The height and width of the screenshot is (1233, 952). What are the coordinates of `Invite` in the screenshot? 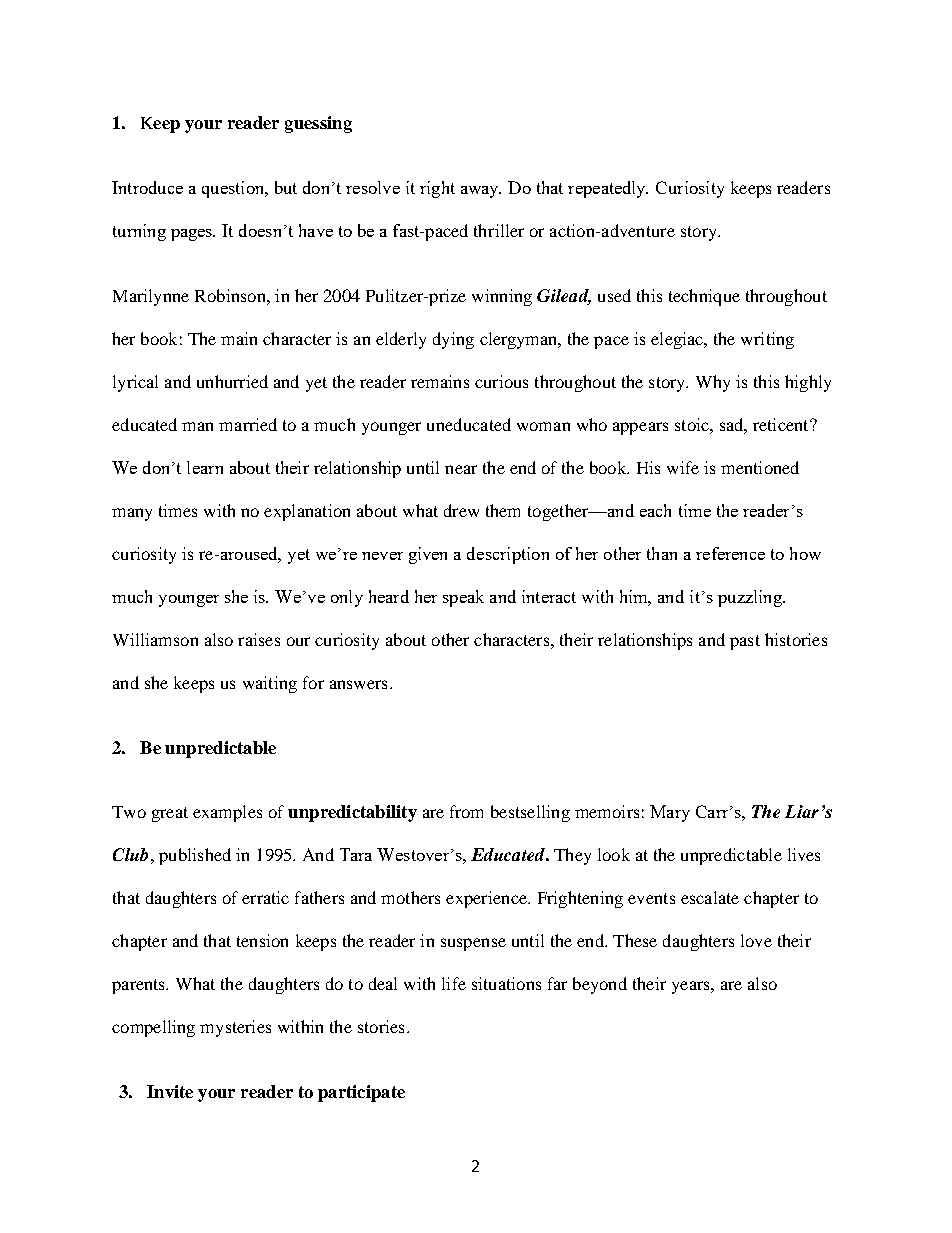 It's located at (170, 1091).
